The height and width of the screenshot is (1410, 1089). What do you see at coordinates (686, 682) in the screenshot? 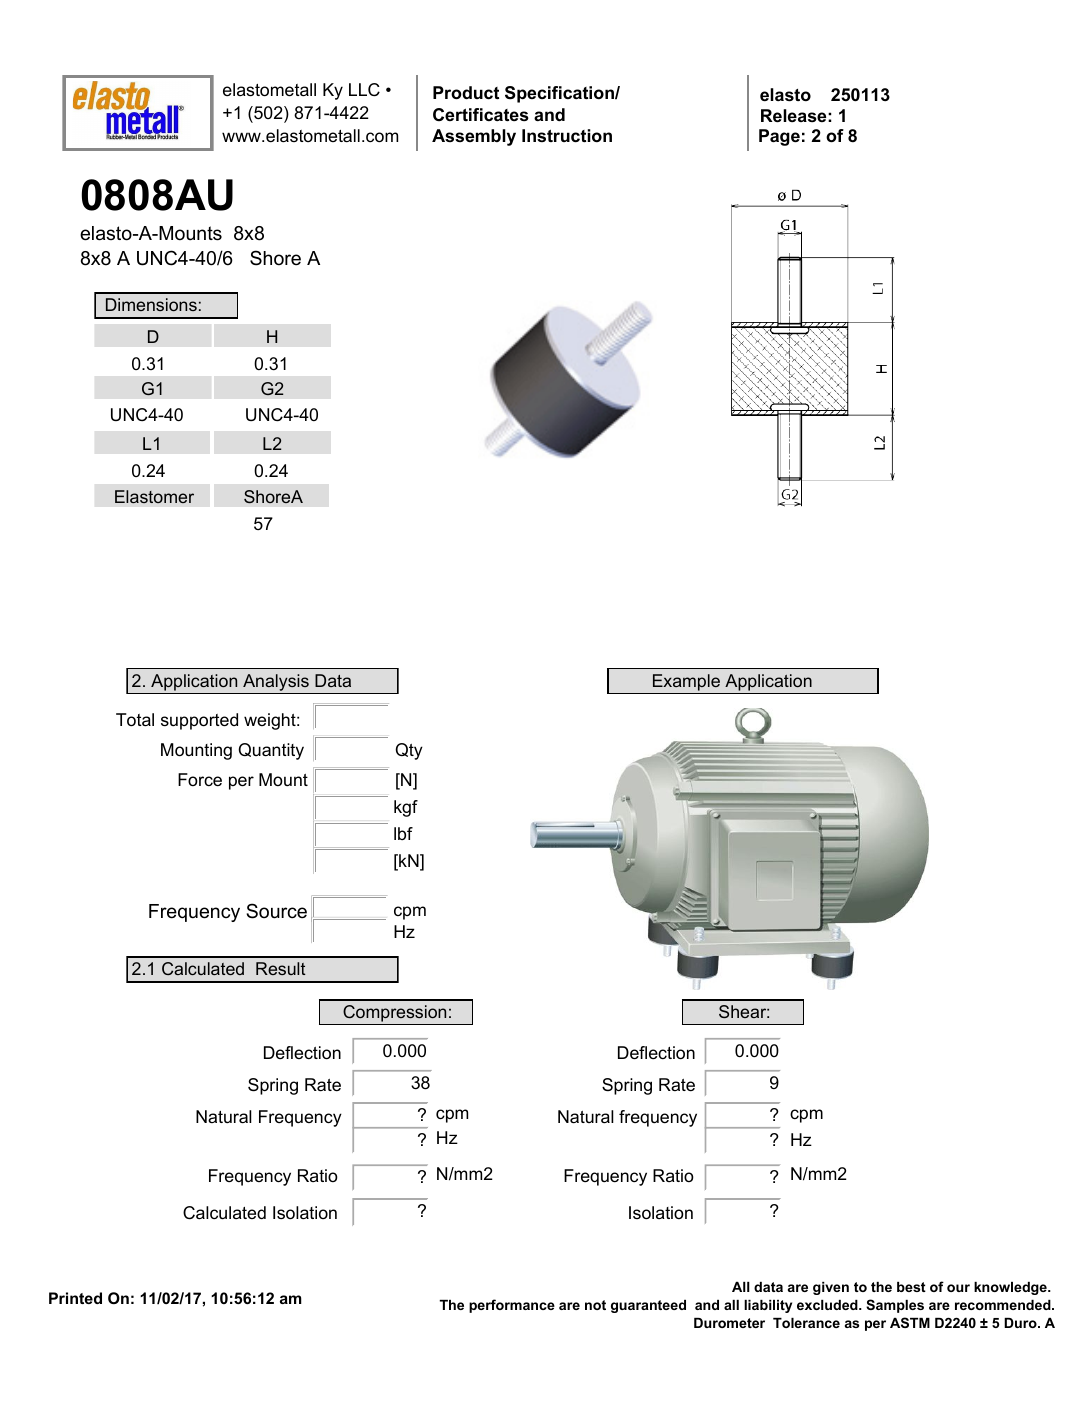
I see `Example` at bounding box center [686, 682].
